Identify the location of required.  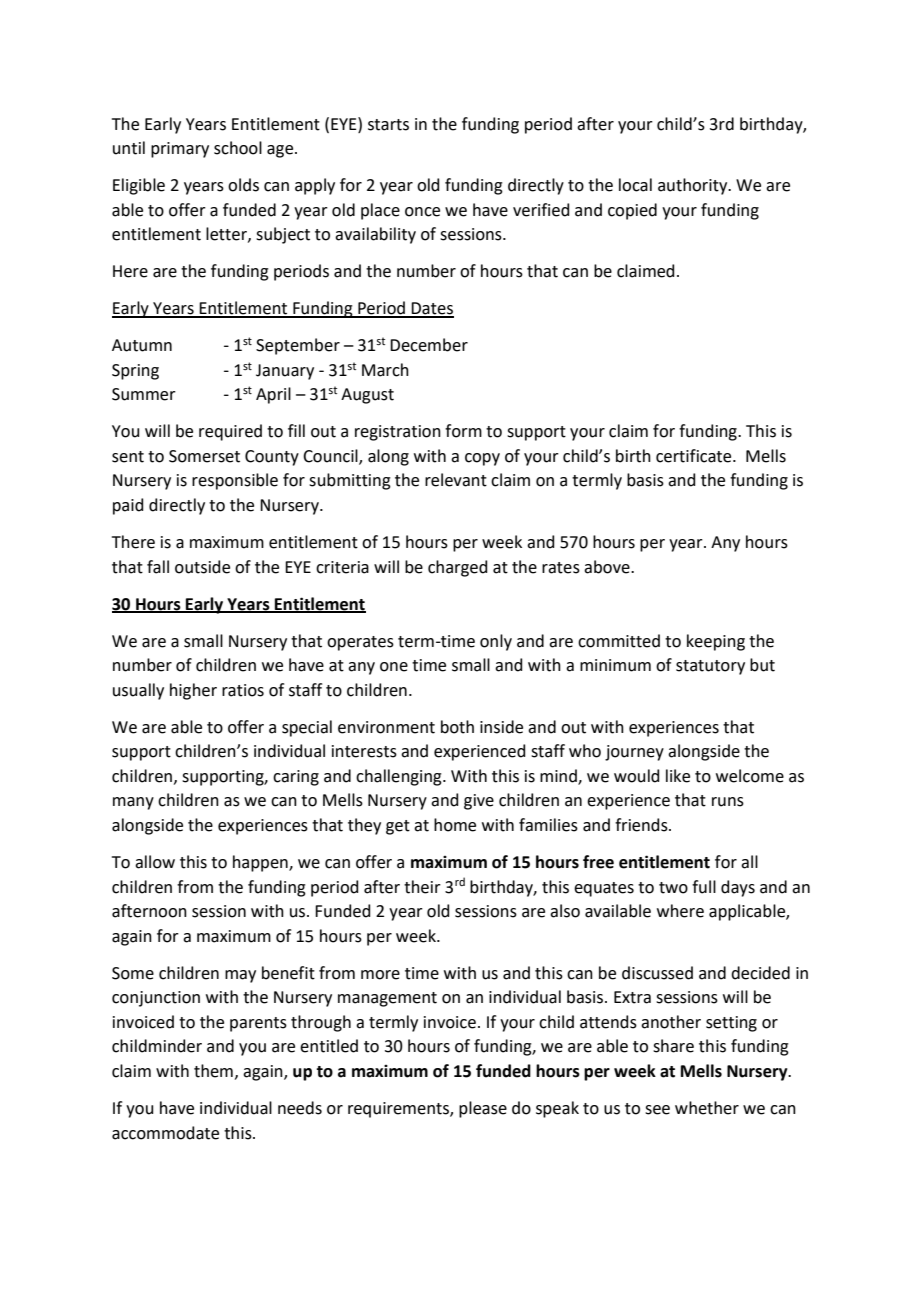
(230, 432).
